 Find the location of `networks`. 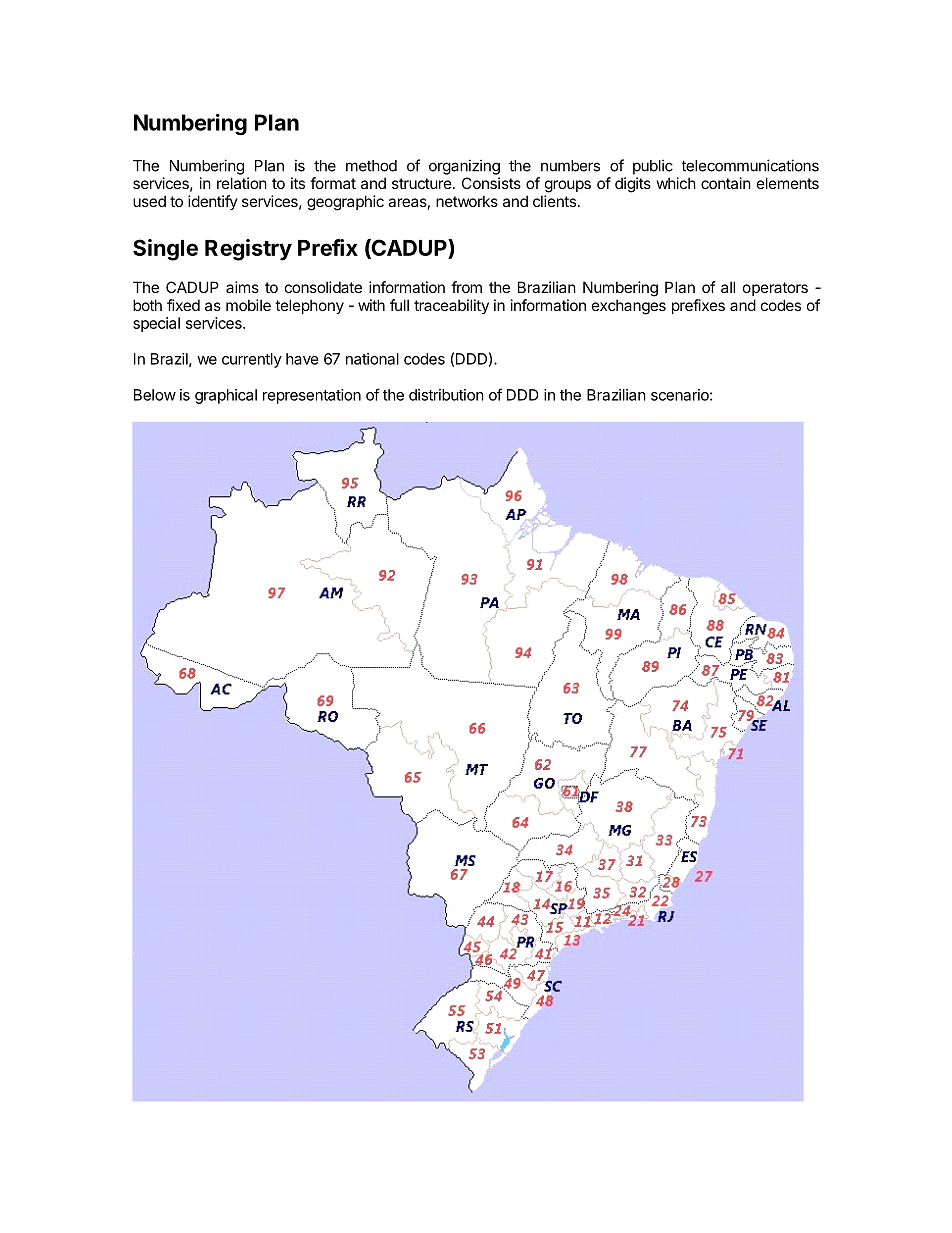

networks is located at coordinates (467, 201).
